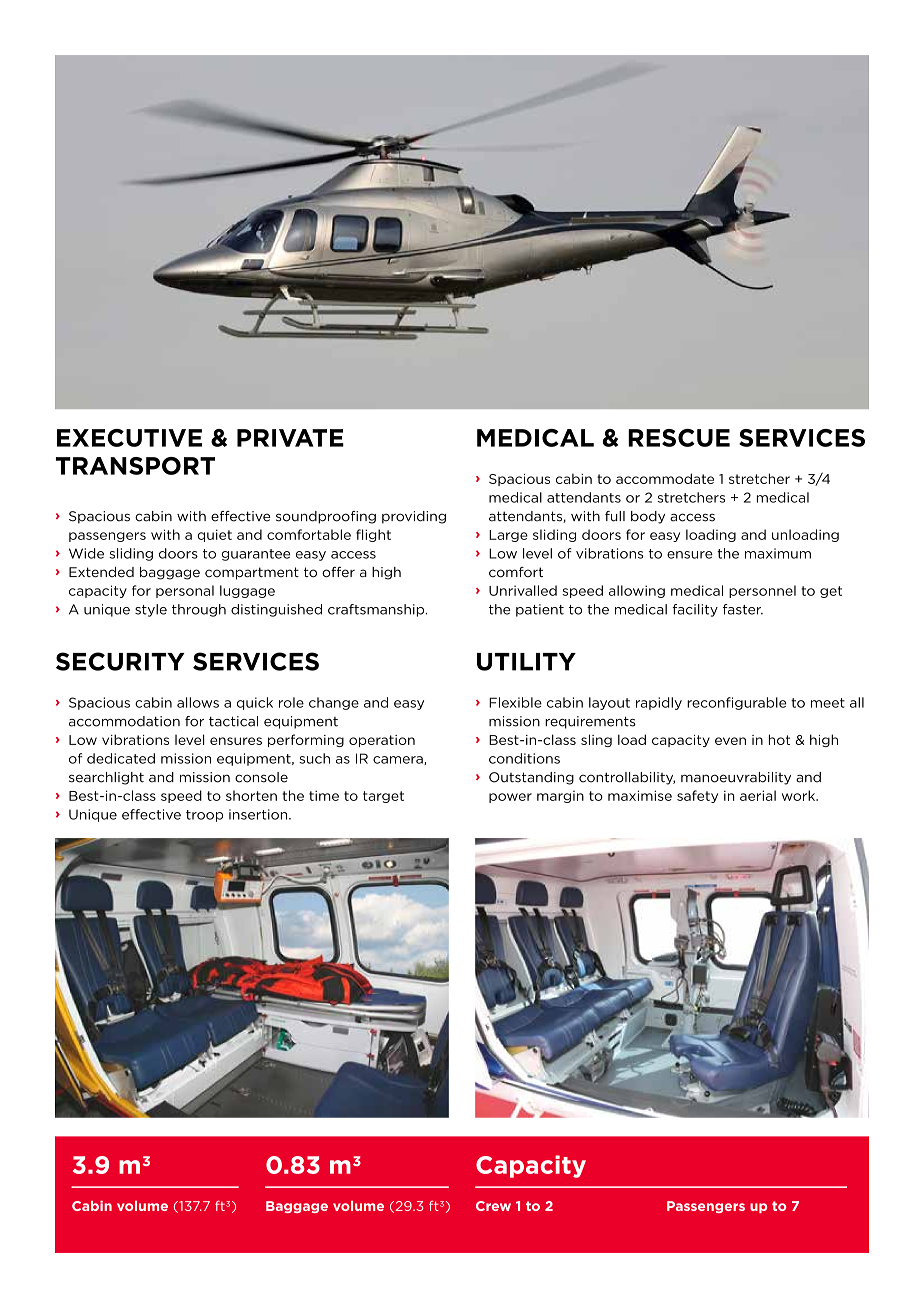  What do you see at coordinates (135, 466) in the document?
I see `TRANSPORT` at bounding box center [135, 466].
